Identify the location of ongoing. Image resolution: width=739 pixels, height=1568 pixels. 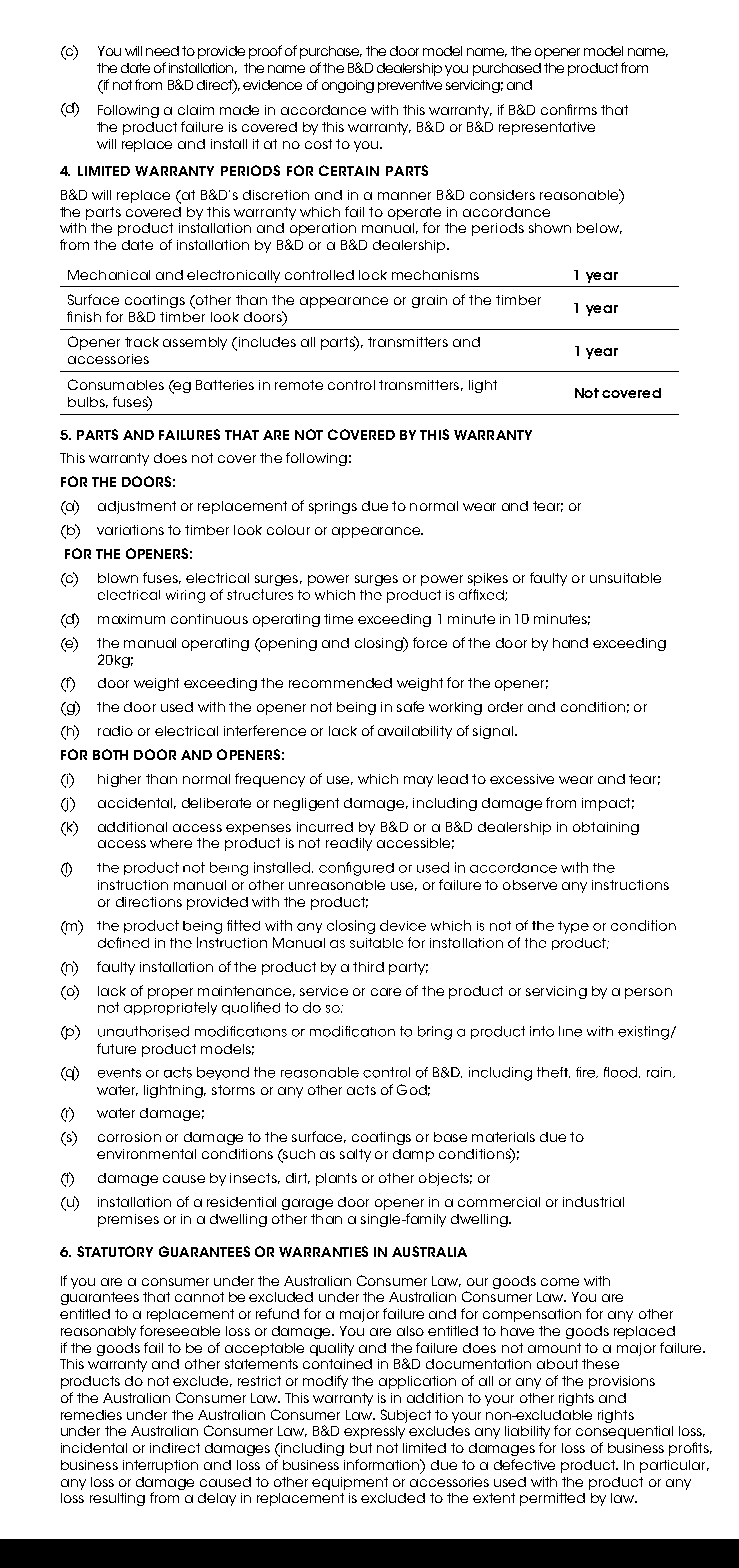
(348, 86).
